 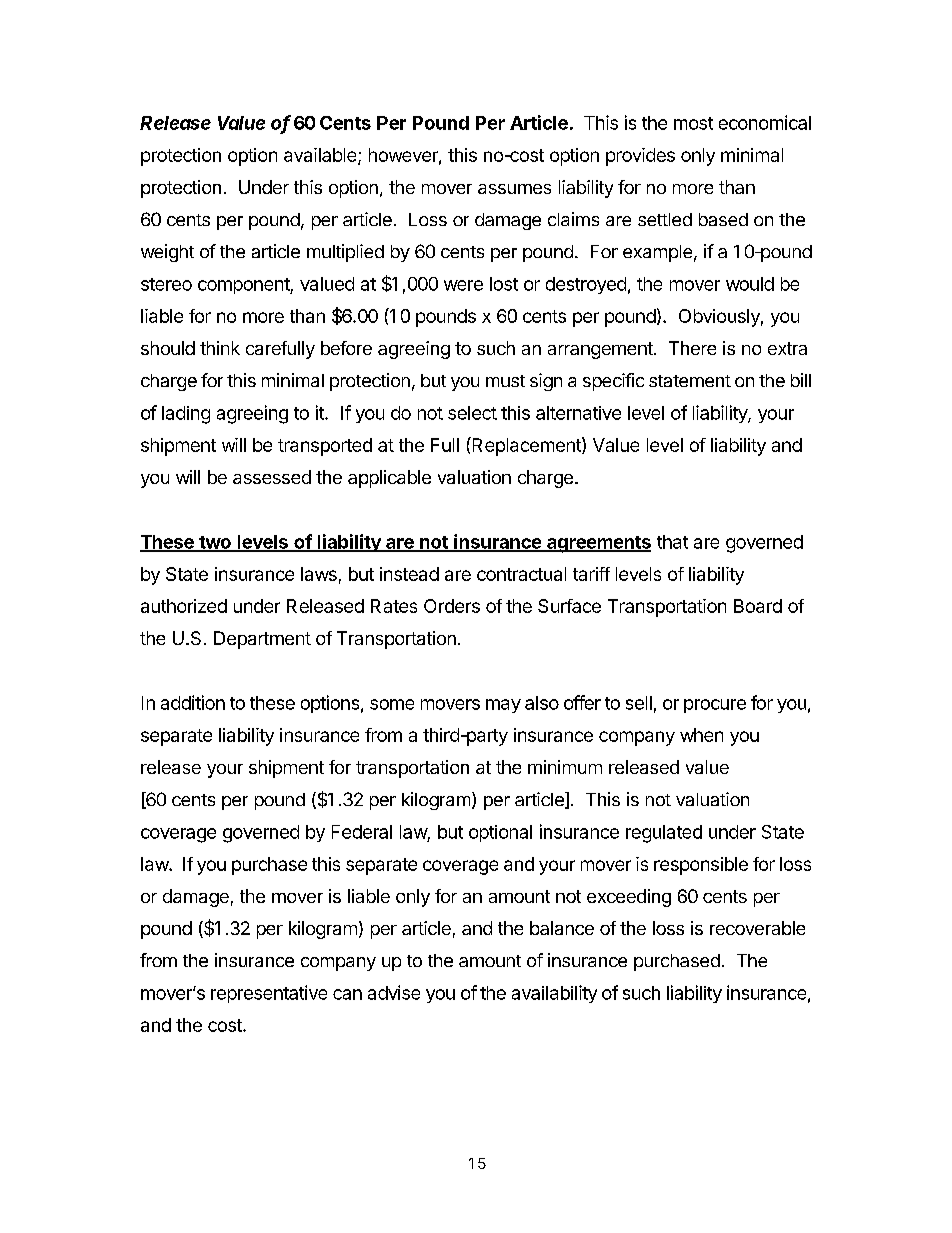 I want to click on most, so click(x=693, y=123).
